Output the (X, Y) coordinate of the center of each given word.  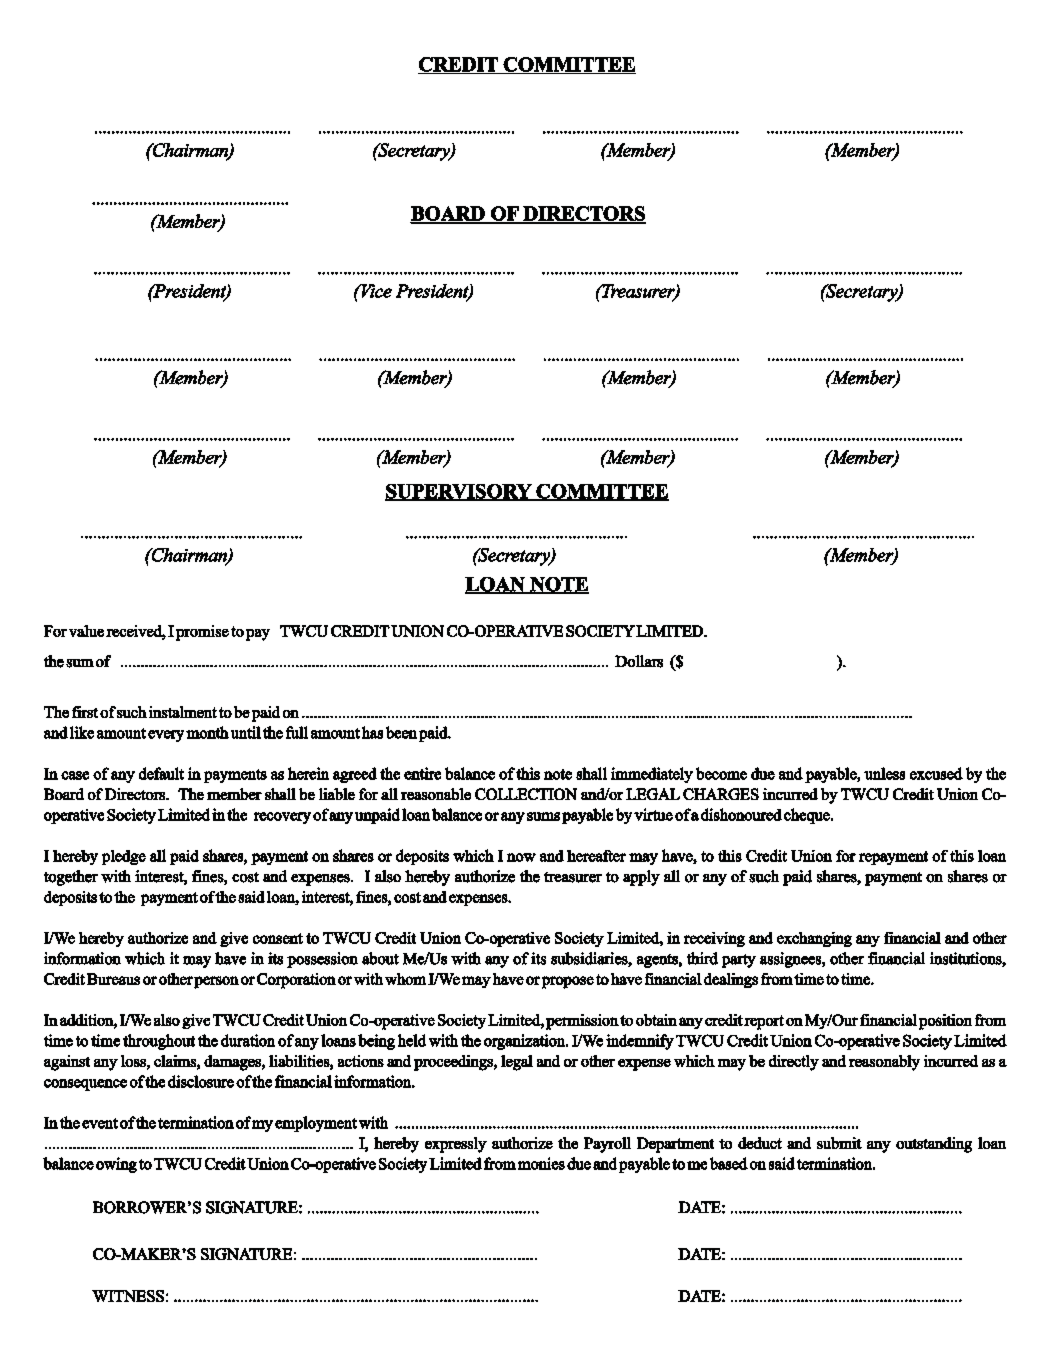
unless (884, 773)
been (401, 732)
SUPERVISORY (459, 492)
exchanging (814, 939)
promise (202, 633)
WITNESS (128, 1296)
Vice (375, 291)
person (216, 982)
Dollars (639, 661)
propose (568, 982)
